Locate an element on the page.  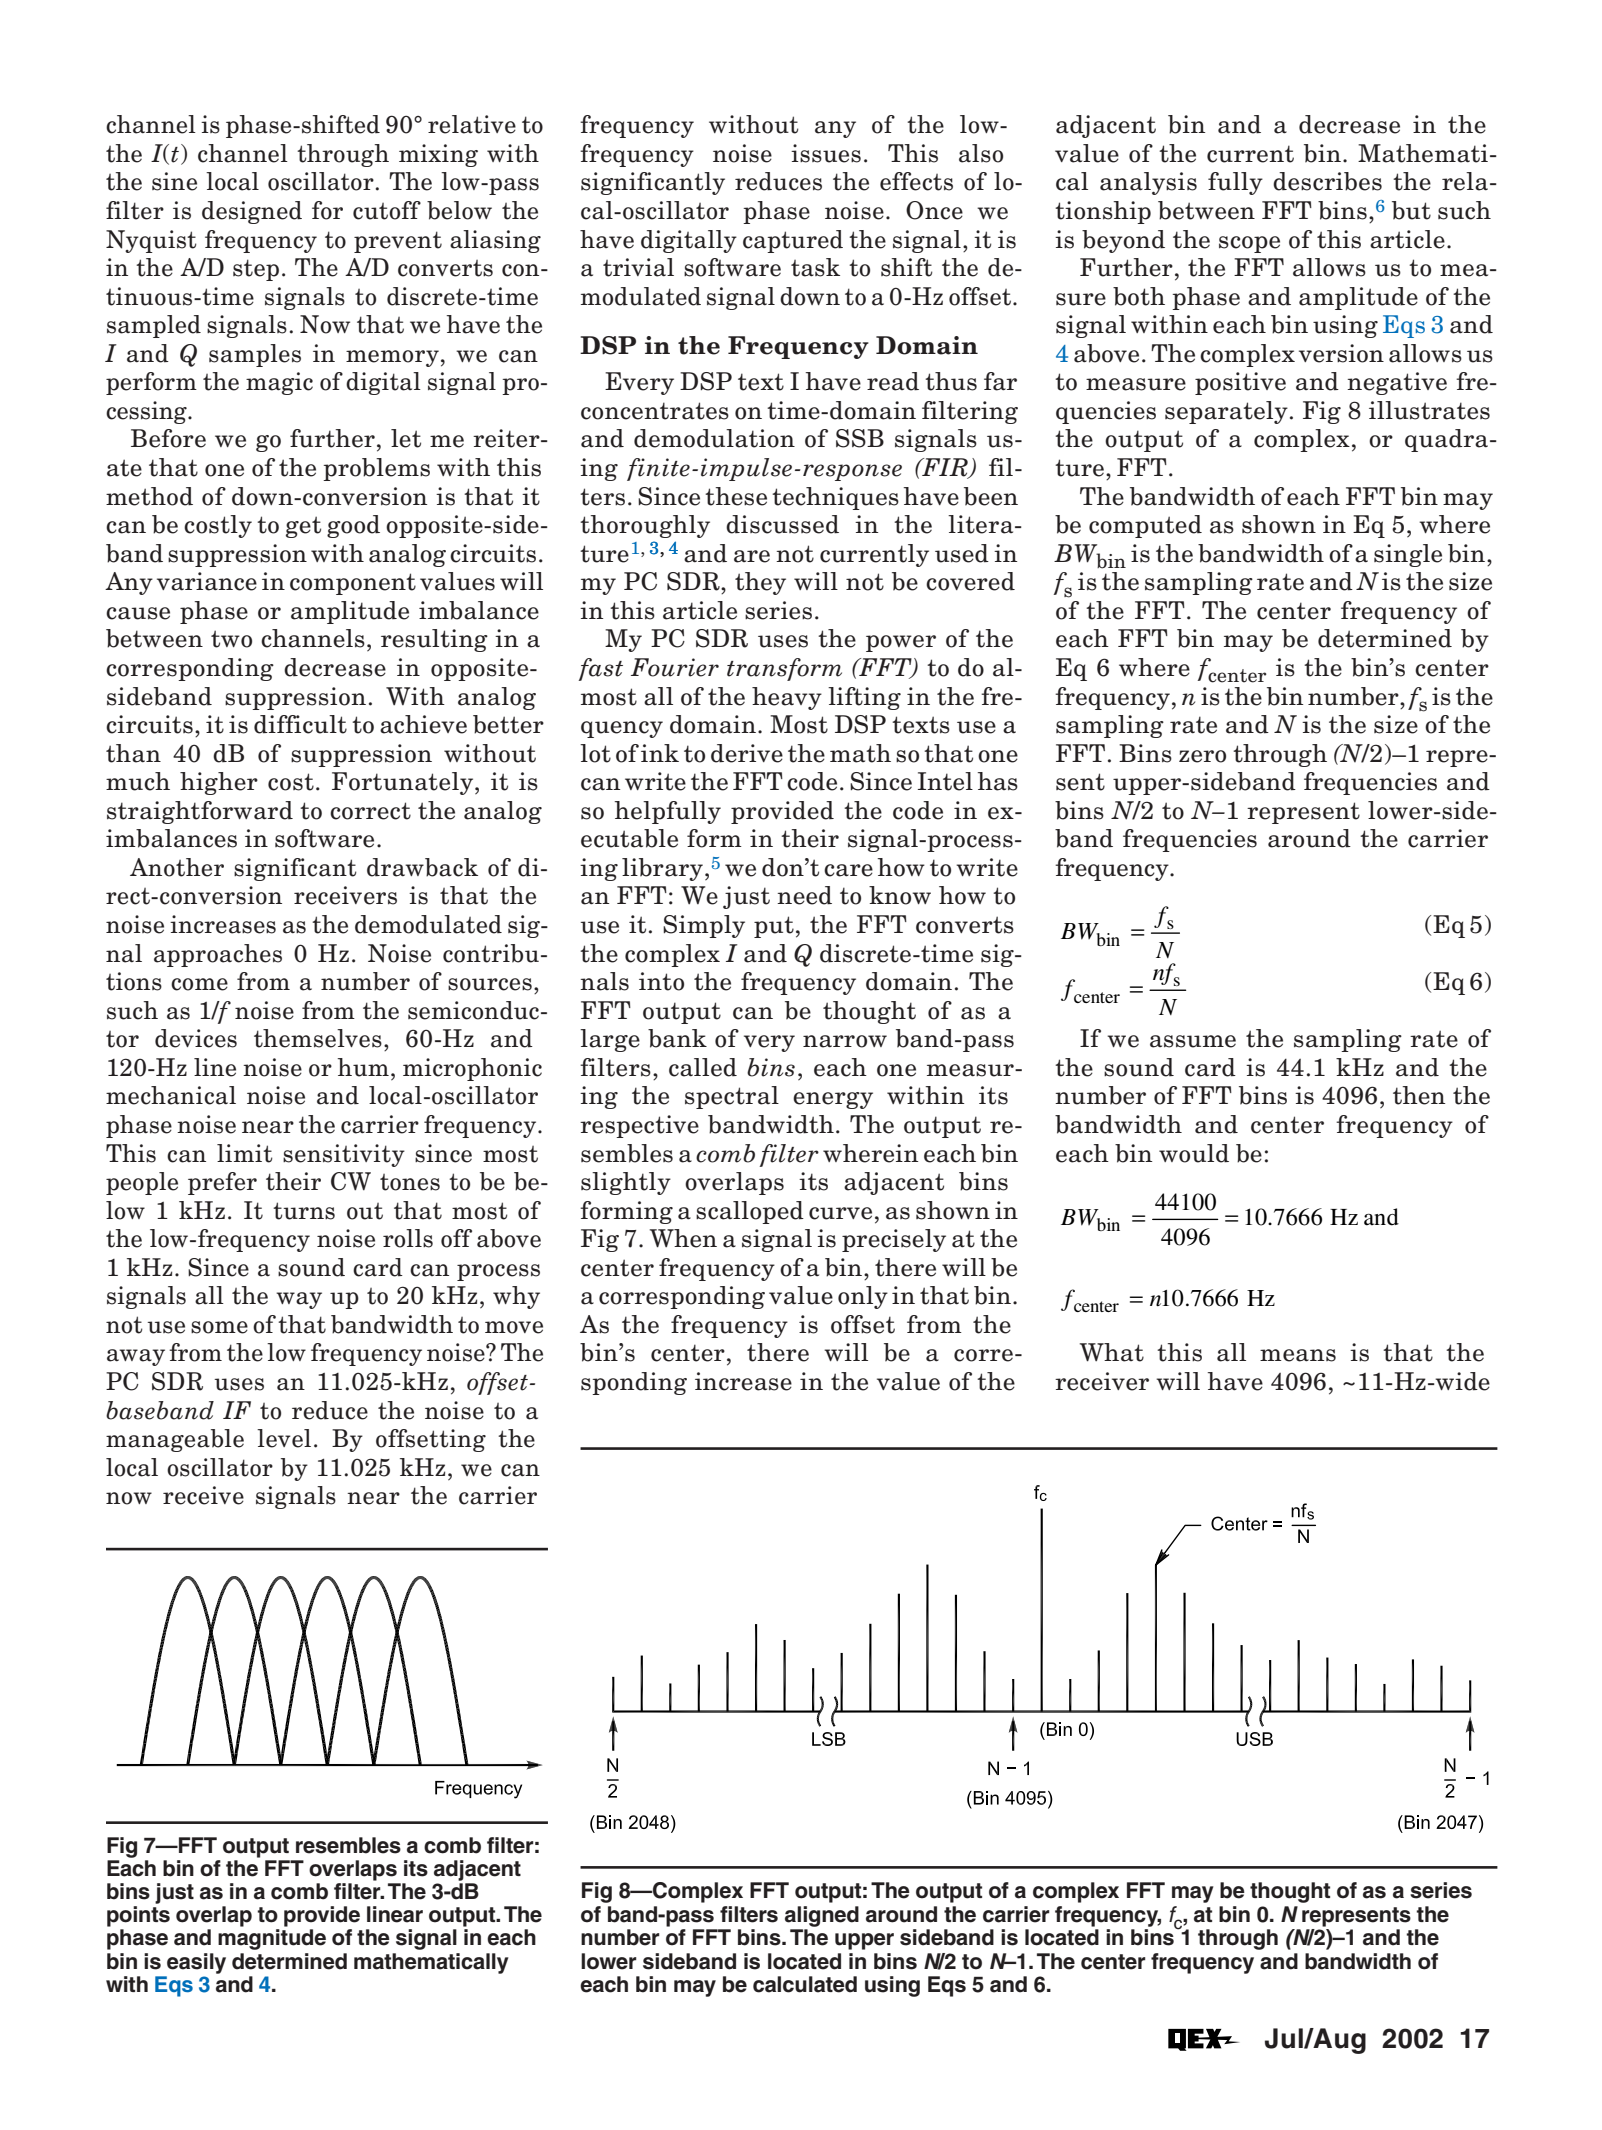
scope is located at coordinates (1249, 244).
